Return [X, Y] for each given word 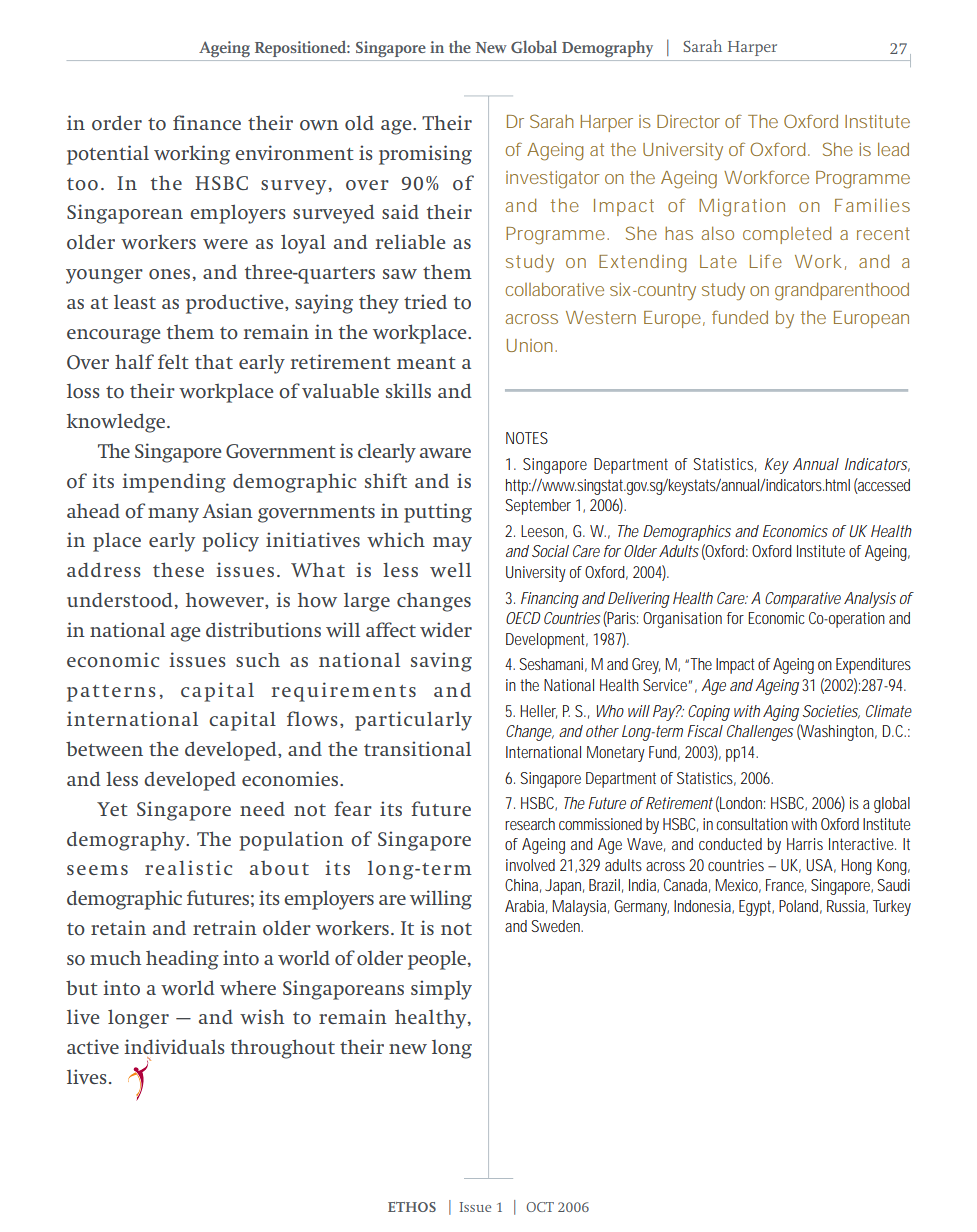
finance [207, 122]
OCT [540, 1207]
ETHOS [412, 1207]
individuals [174, 1046]
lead [893, 149]
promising [425, 155]
